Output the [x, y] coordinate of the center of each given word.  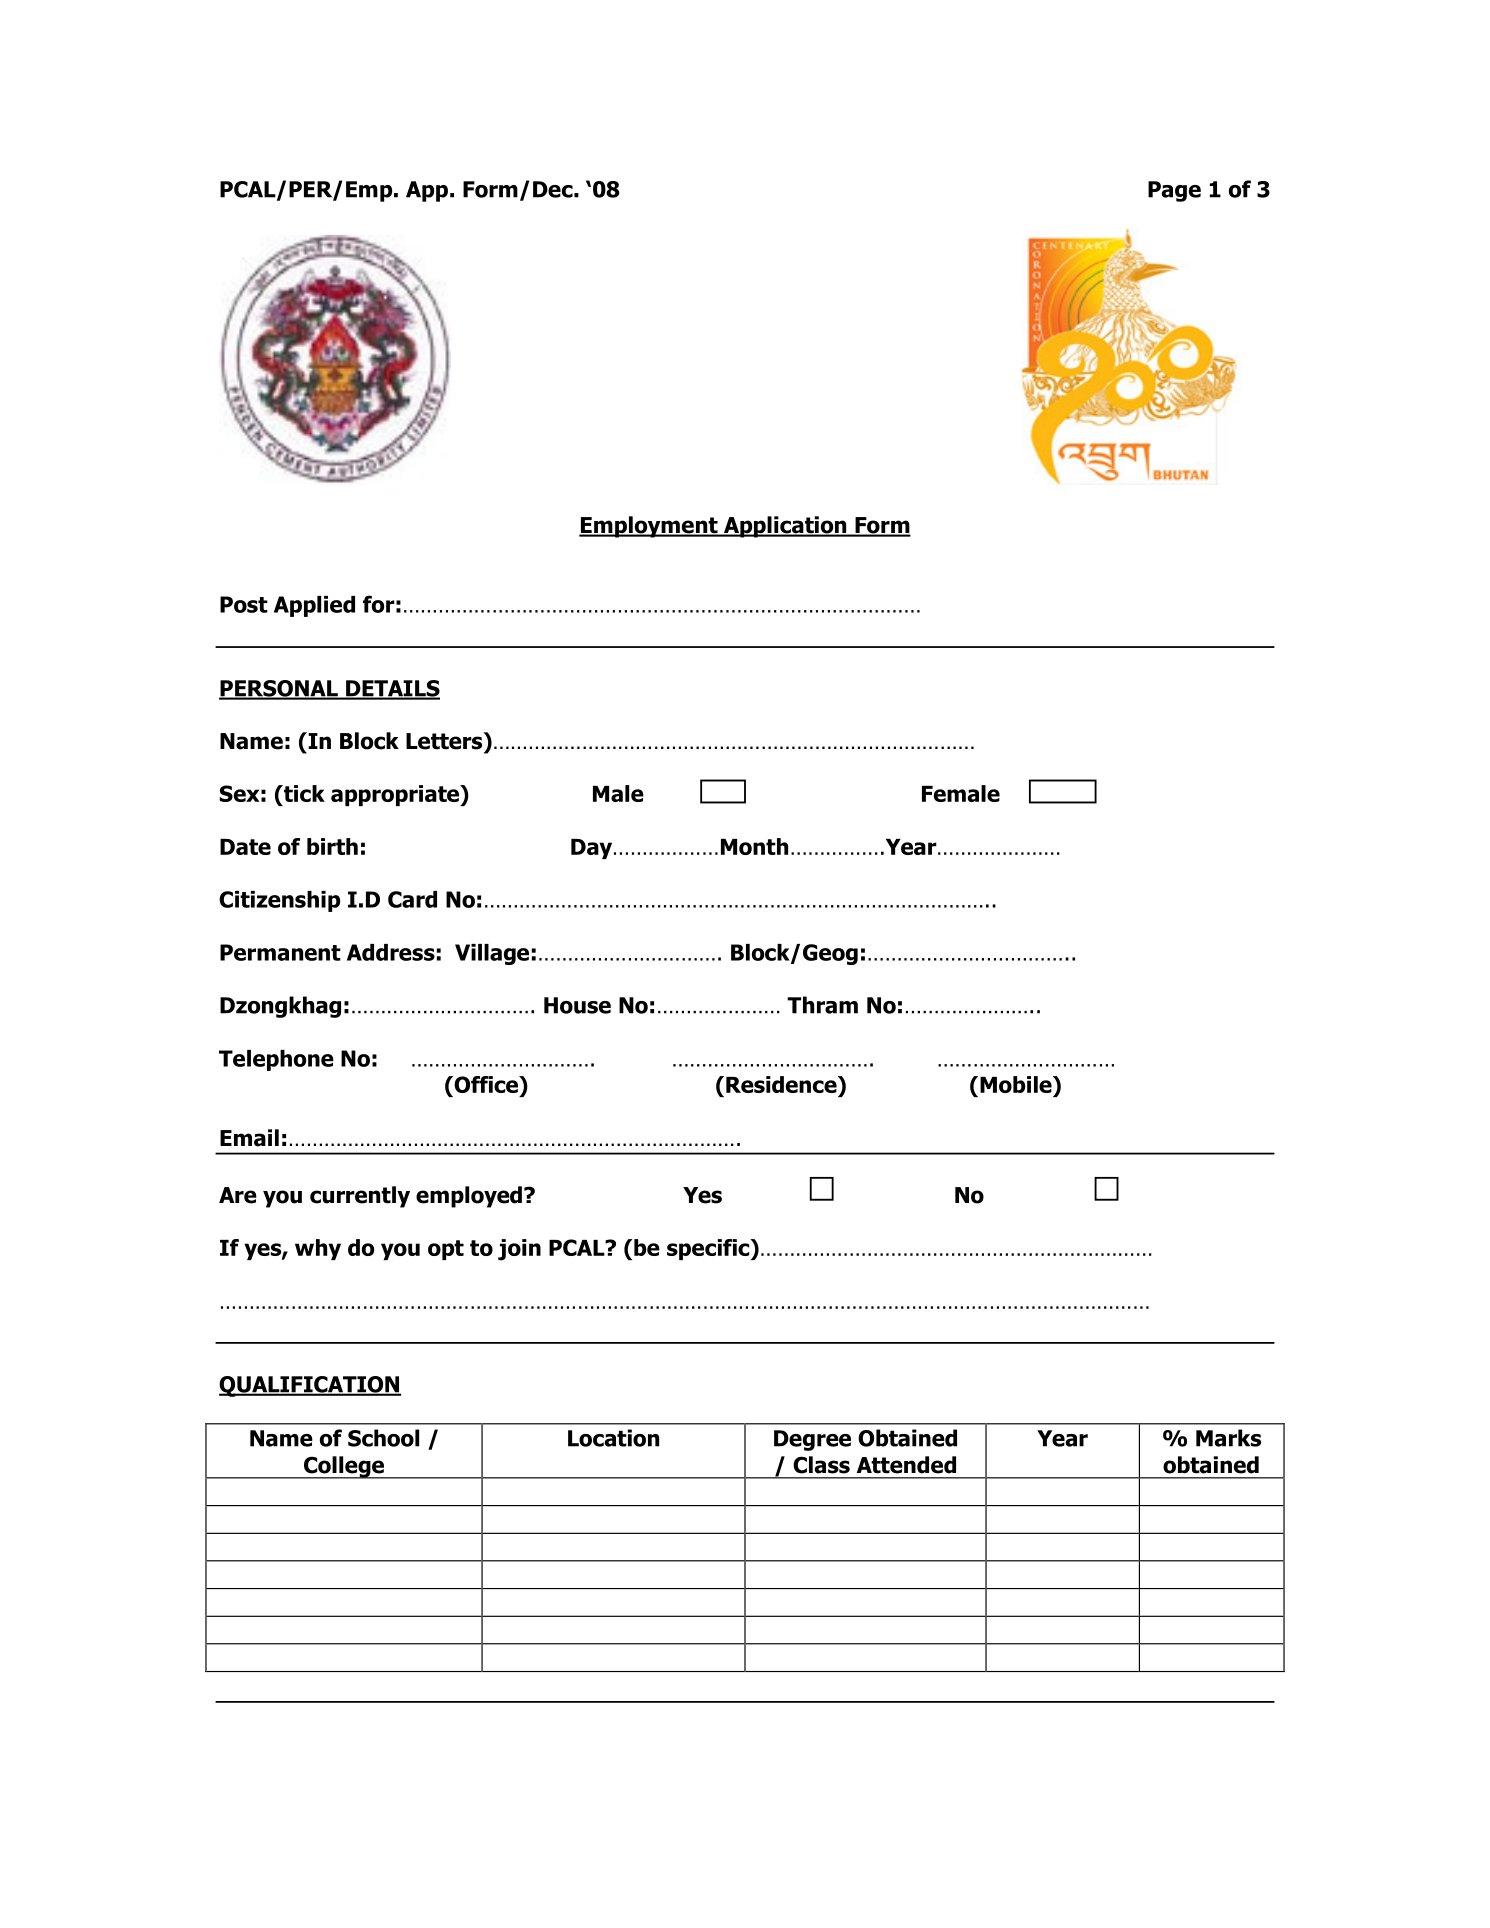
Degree [812, 1440]
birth [332, 846]
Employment [649, 527]
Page [1174, 191]
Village [492, 954]
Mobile [1017, 1084]
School [383, 1438]
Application [785, 527]
